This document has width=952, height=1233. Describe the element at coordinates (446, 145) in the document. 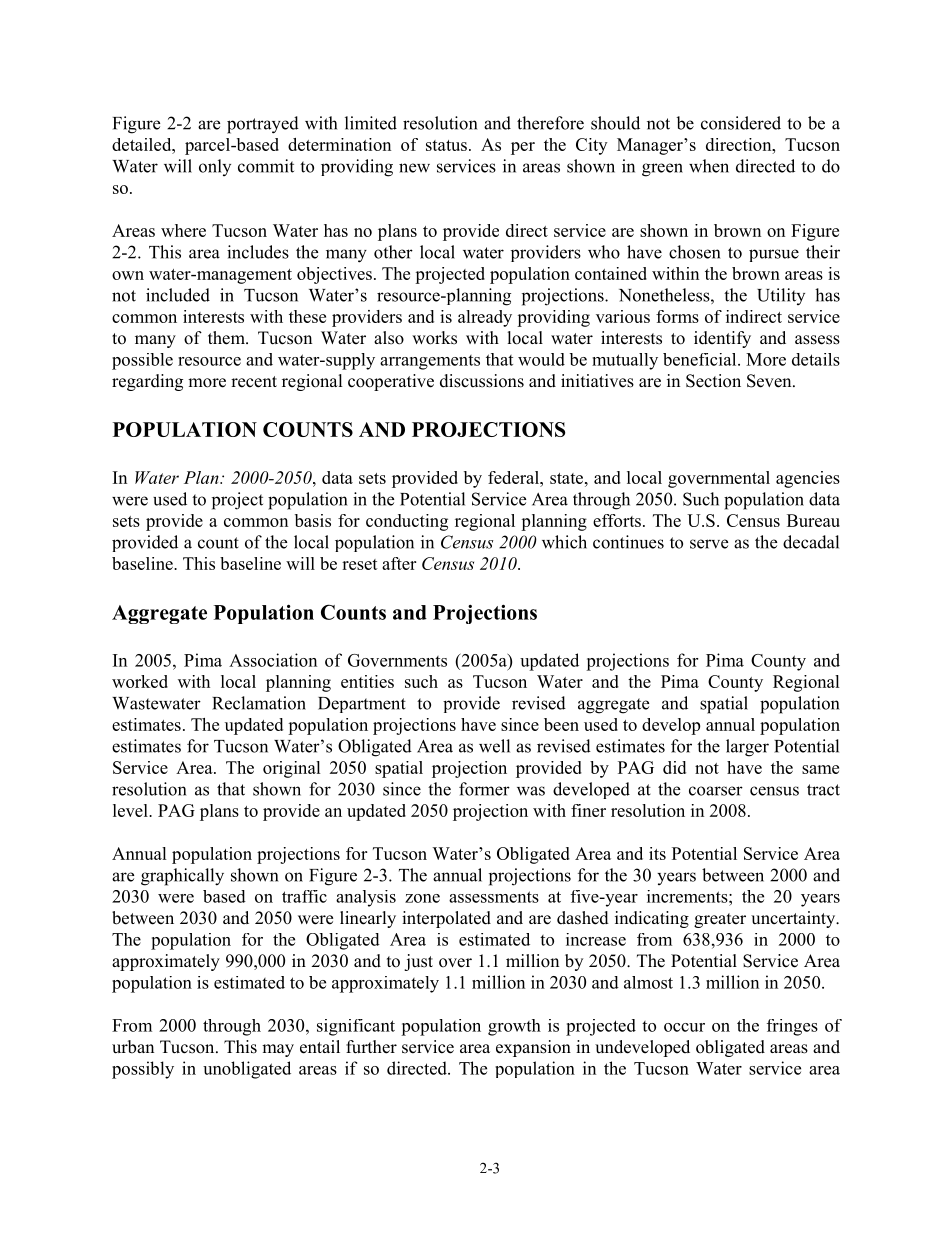

I see `status` at that location.
